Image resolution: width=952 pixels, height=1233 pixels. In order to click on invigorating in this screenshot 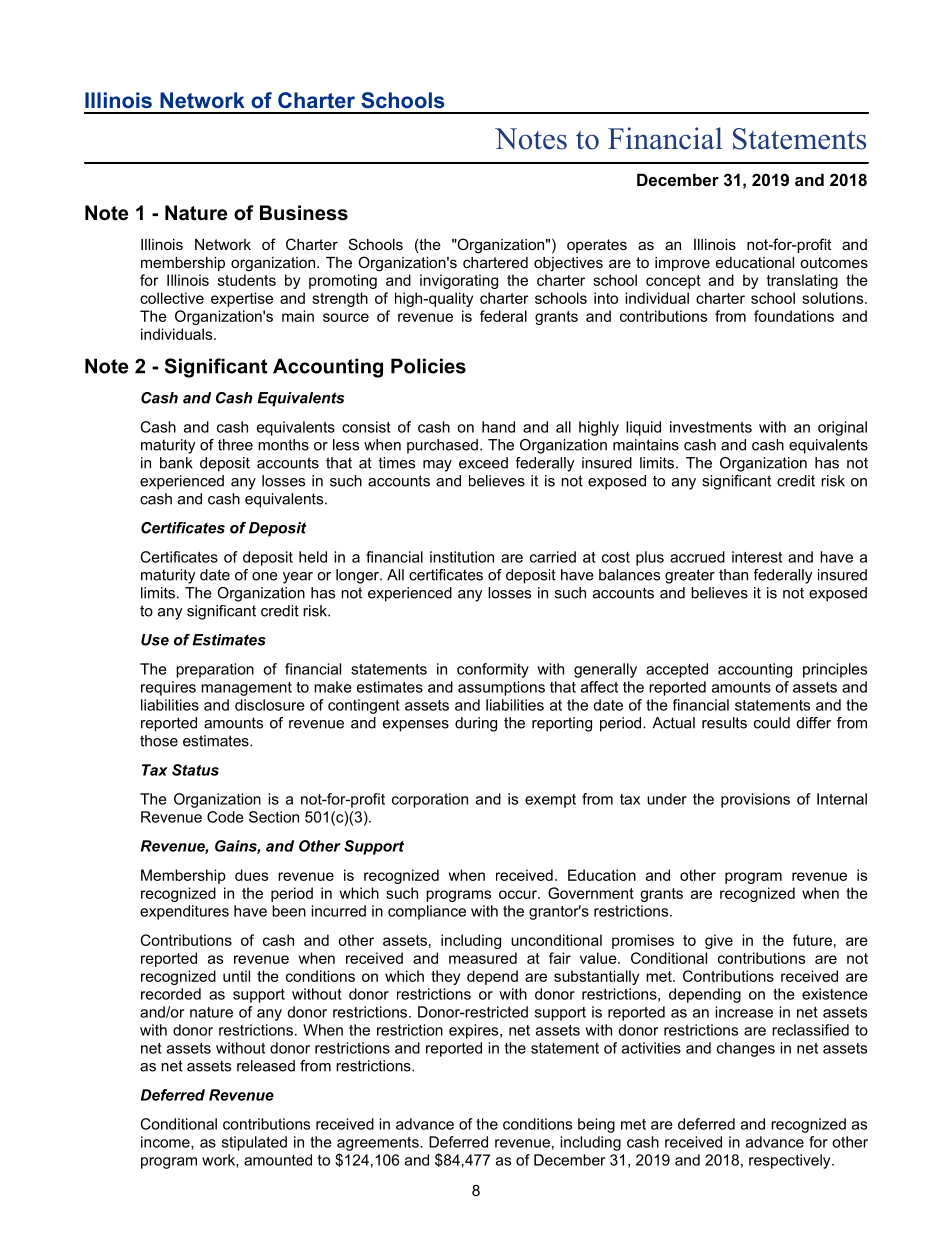, I will do `click(459, 281)`.
